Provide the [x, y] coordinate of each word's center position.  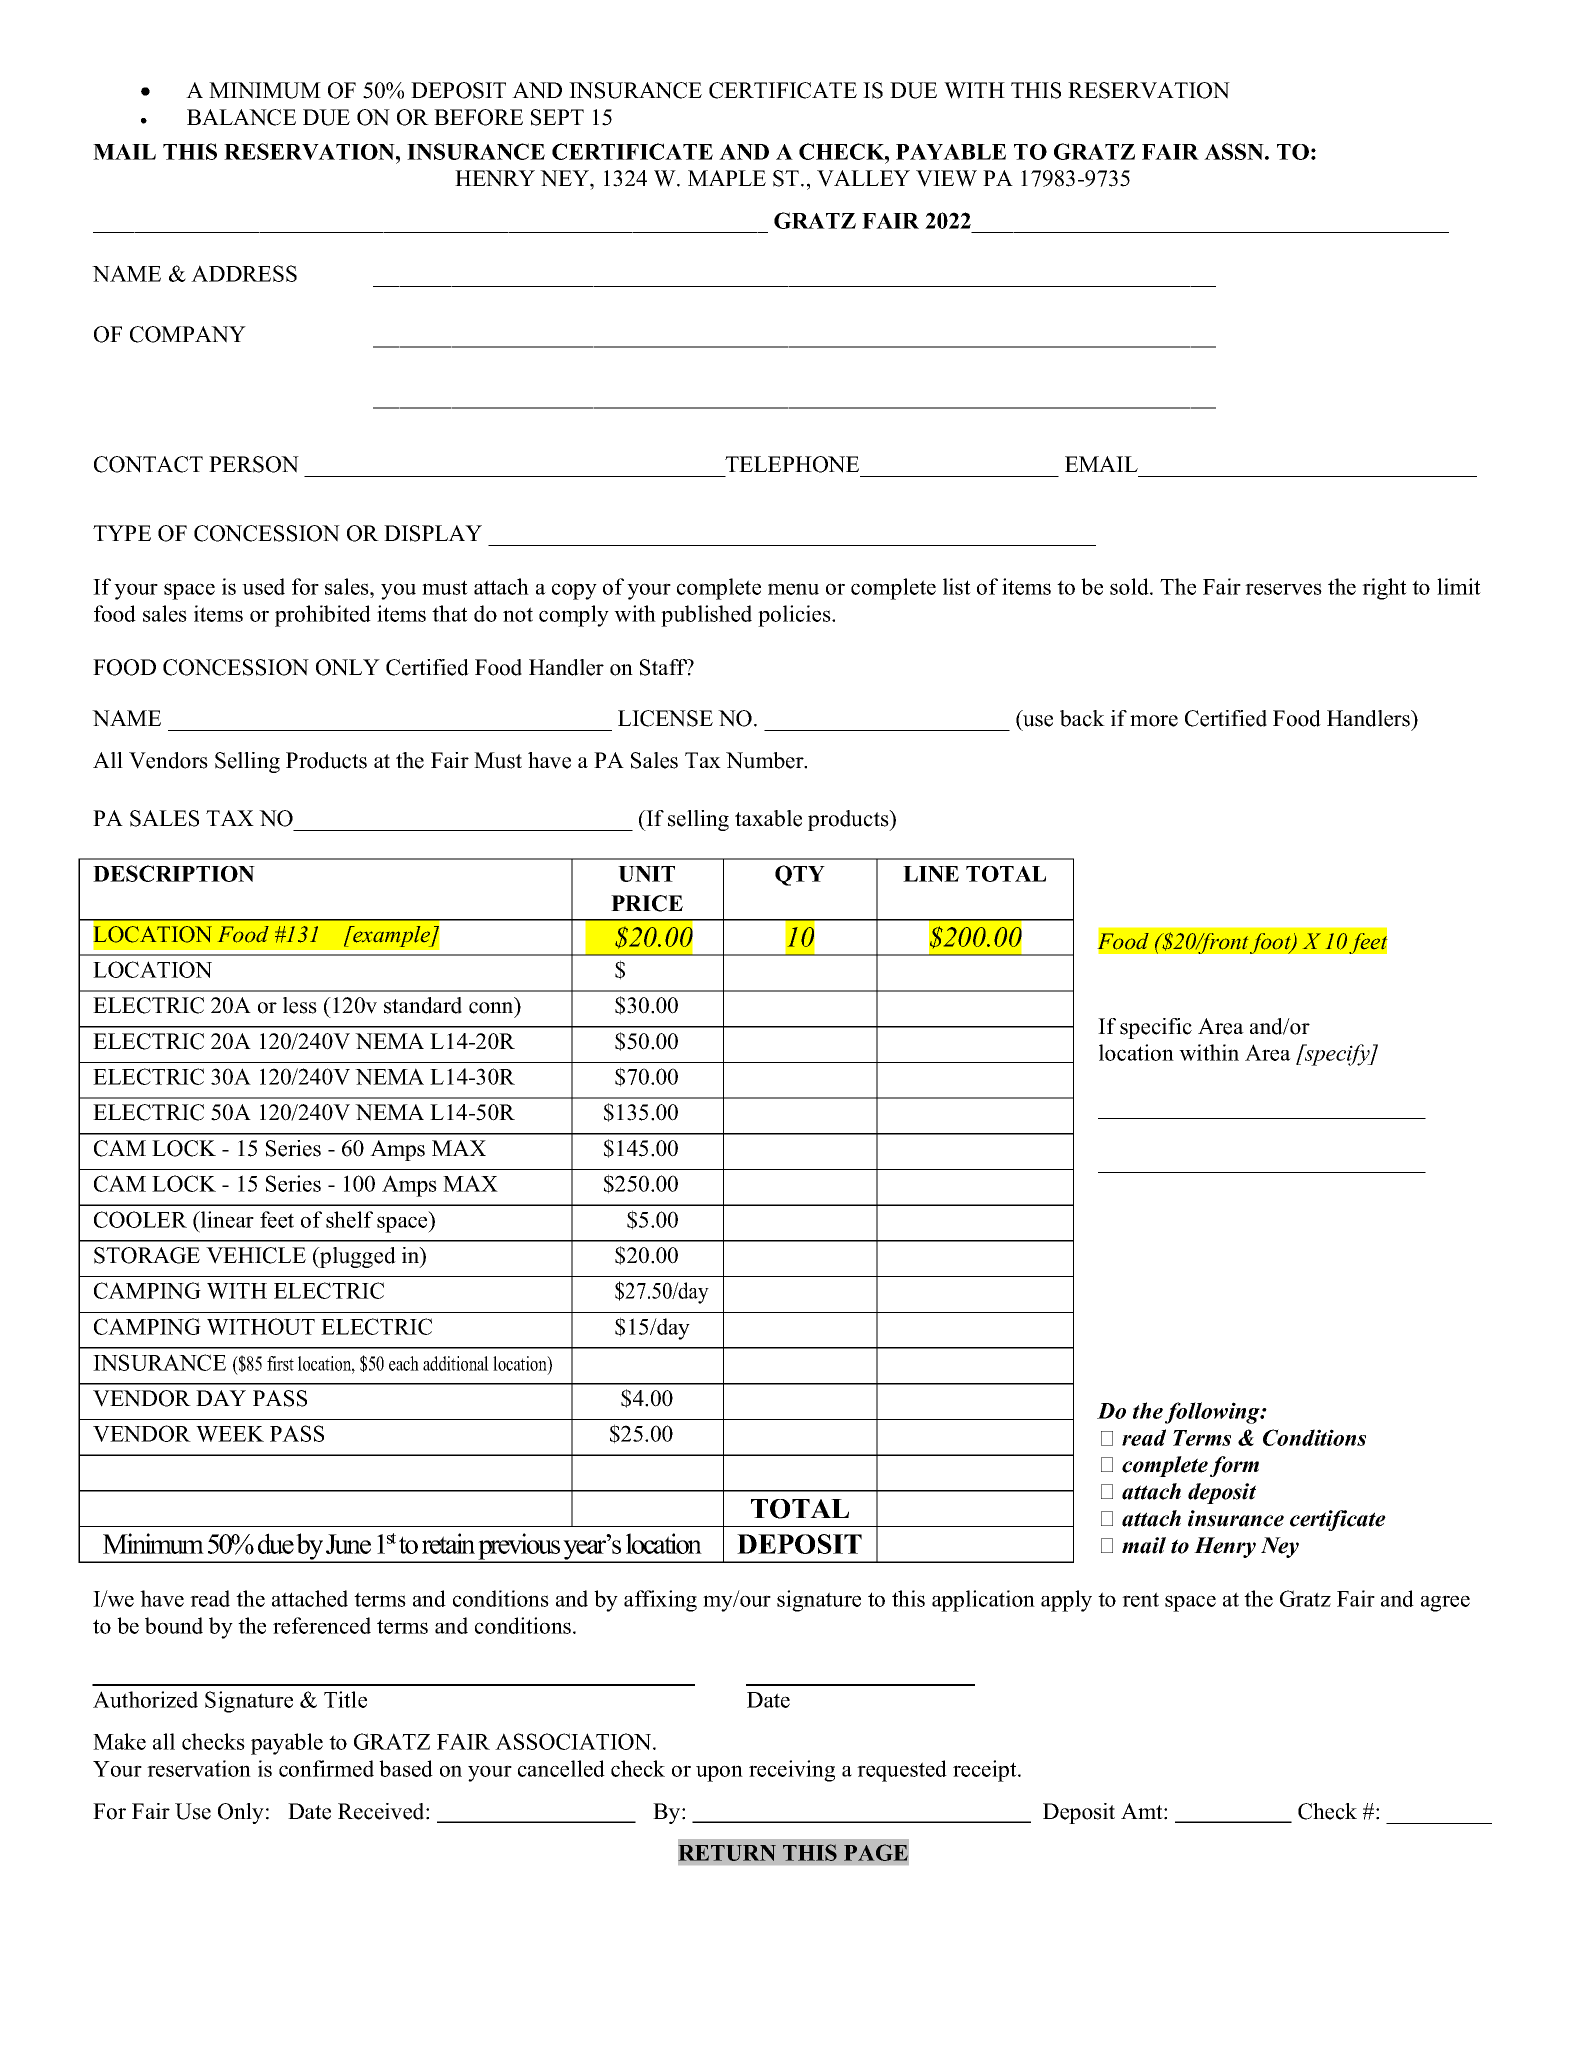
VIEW [946, 178]
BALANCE [241, 117]
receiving [792, 1771]
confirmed [326, 1768]
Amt [1143, 1811]
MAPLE [727, 178]
